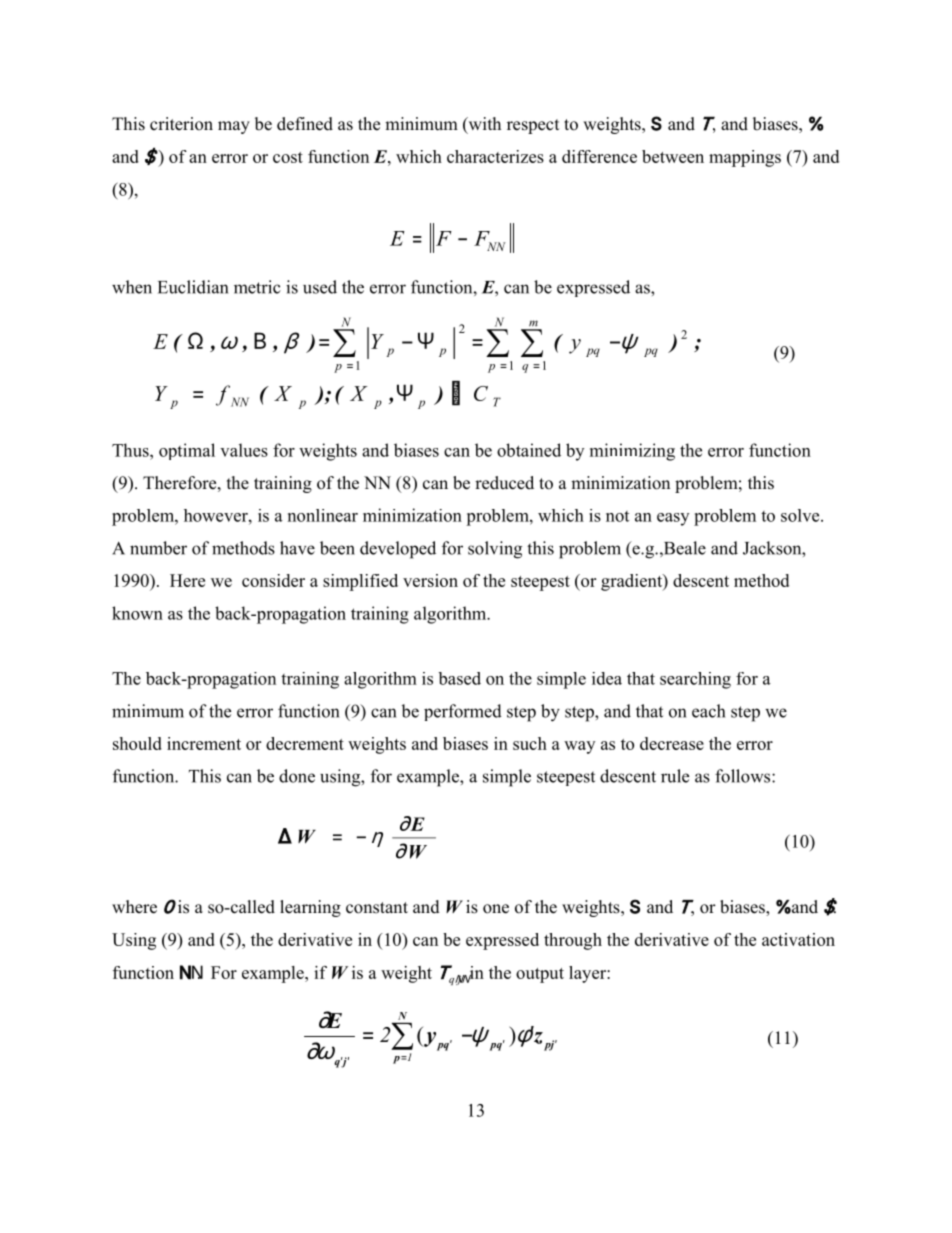 The width and height of the page is (952, 1233). What do you see at coordinates (495, 156) in the page?
I see `characterizes` at bounding box center [495, 156].
